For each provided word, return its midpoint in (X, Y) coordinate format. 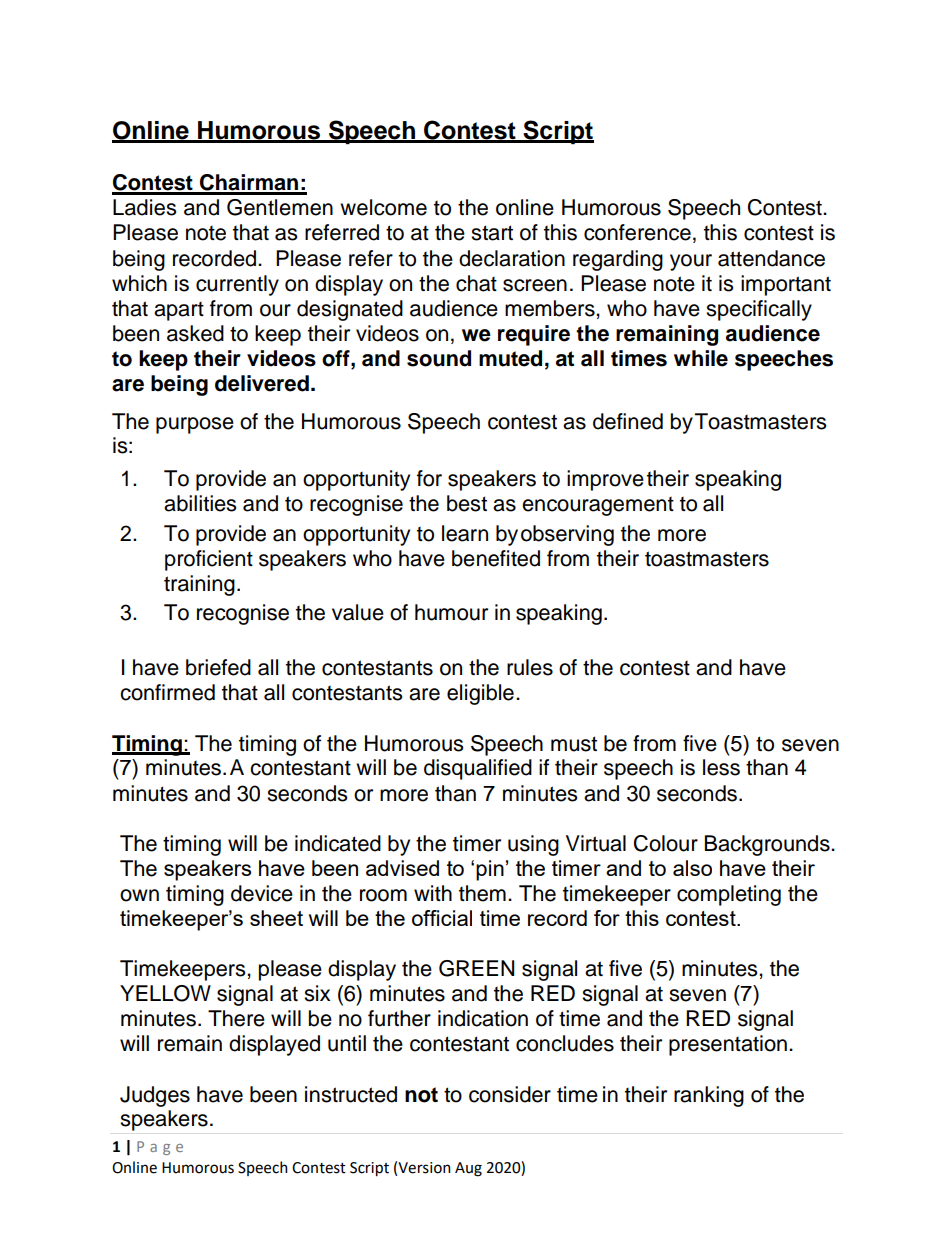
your (691, 262)
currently (237, 285)
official (442, 918)
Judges (155, 1096)
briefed (218, 667)
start (492, 233)
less (721, 767)
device (262, 893)
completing (729, 895)
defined (628, 421)
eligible (480, 694)
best (467, 503)
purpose (195, 425)
